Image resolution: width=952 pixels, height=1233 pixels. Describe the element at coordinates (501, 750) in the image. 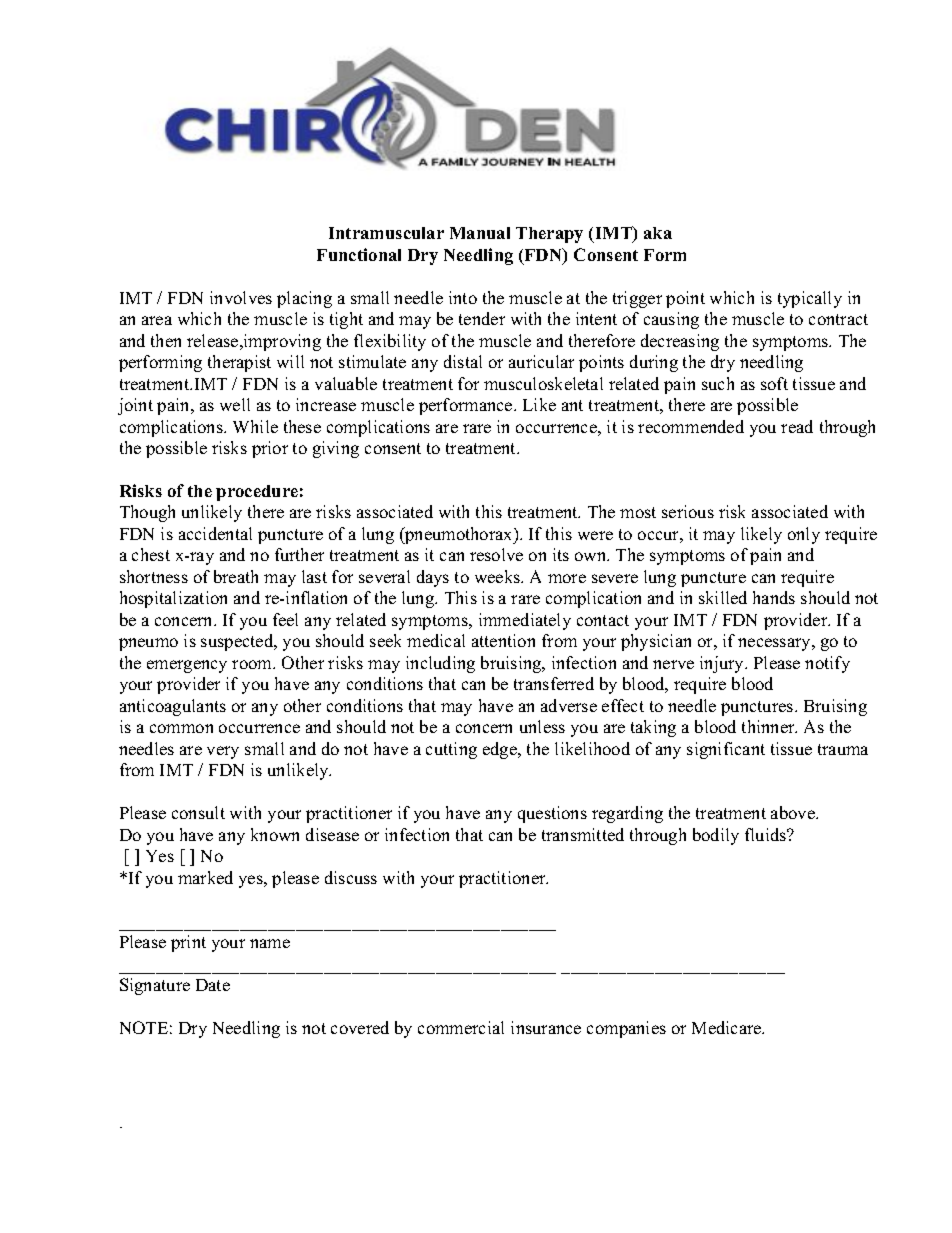

I see `edge` at that location.
